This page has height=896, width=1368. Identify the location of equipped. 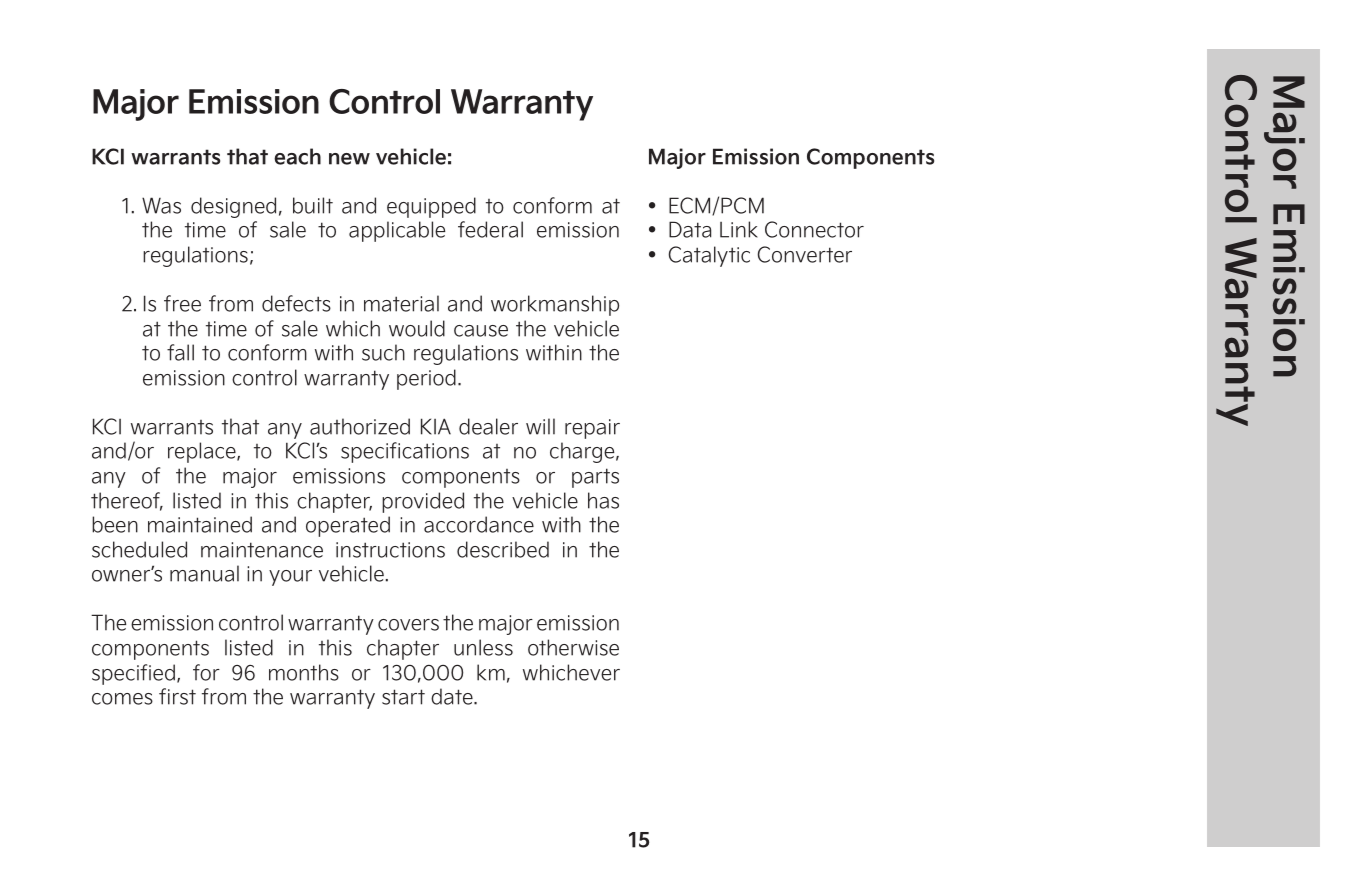
(431, 207).
